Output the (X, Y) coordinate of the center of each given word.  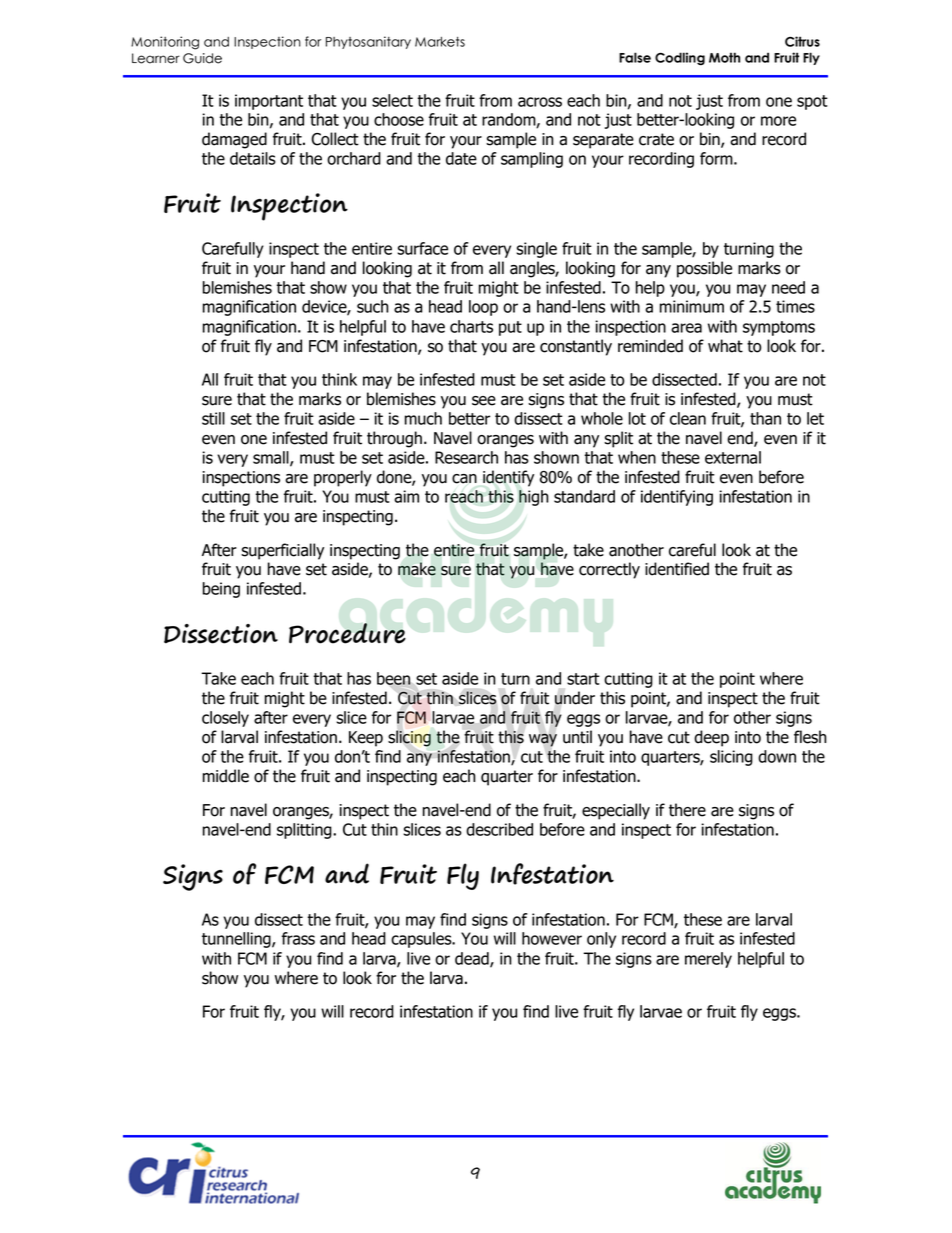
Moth (724, 57)
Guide (202, 58)
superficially (282, 551)
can (464, 479)
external (733, 457)
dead (473, 959)
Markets (440, 42)
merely (708, 960)
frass (298, 938)
